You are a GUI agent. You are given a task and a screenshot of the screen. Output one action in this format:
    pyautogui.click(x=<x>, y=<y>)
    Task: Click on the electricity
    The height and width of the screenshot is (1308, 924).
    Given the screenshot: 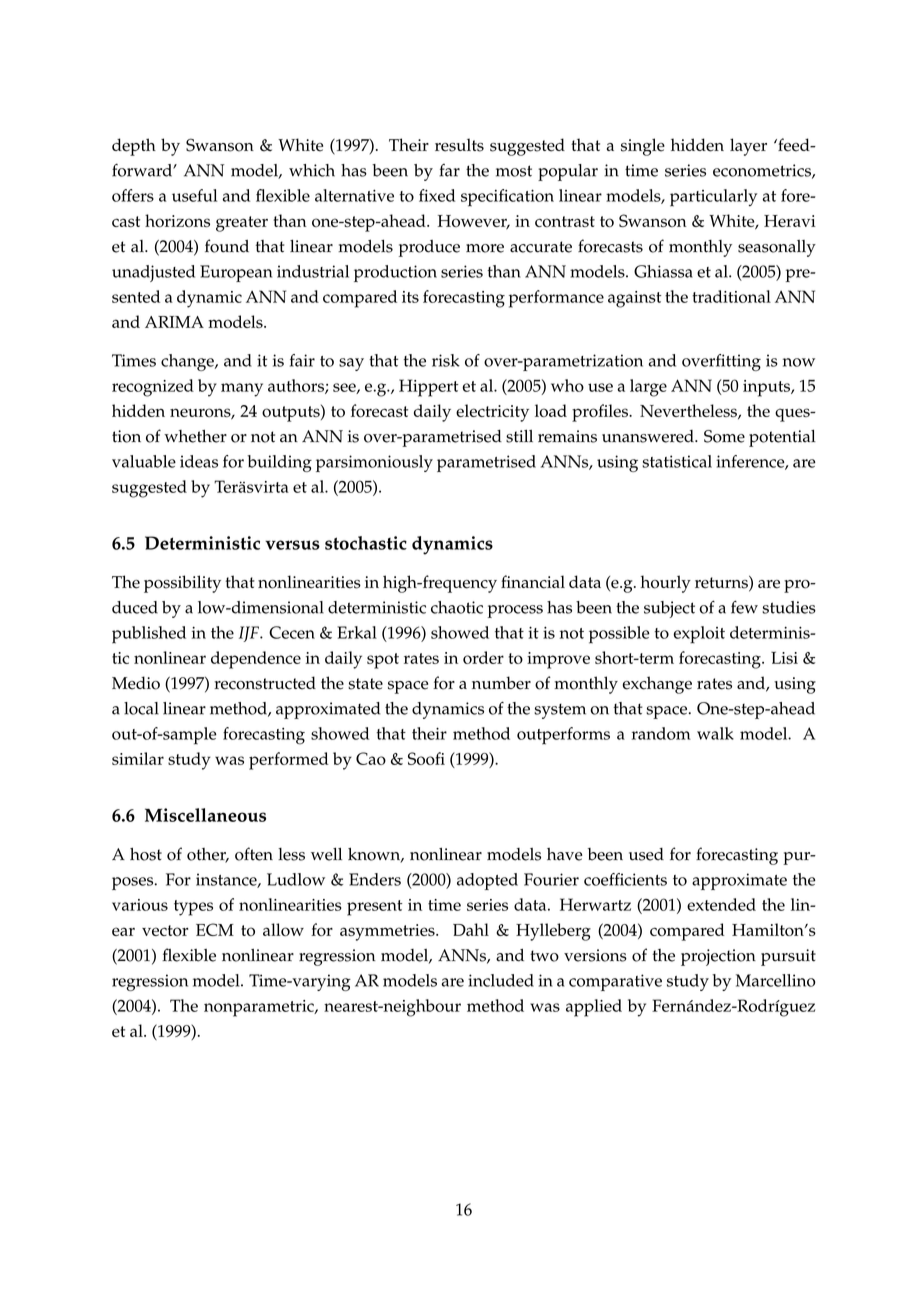 What is the action you would take?
    pyautogui.click(x=492, y=413)
